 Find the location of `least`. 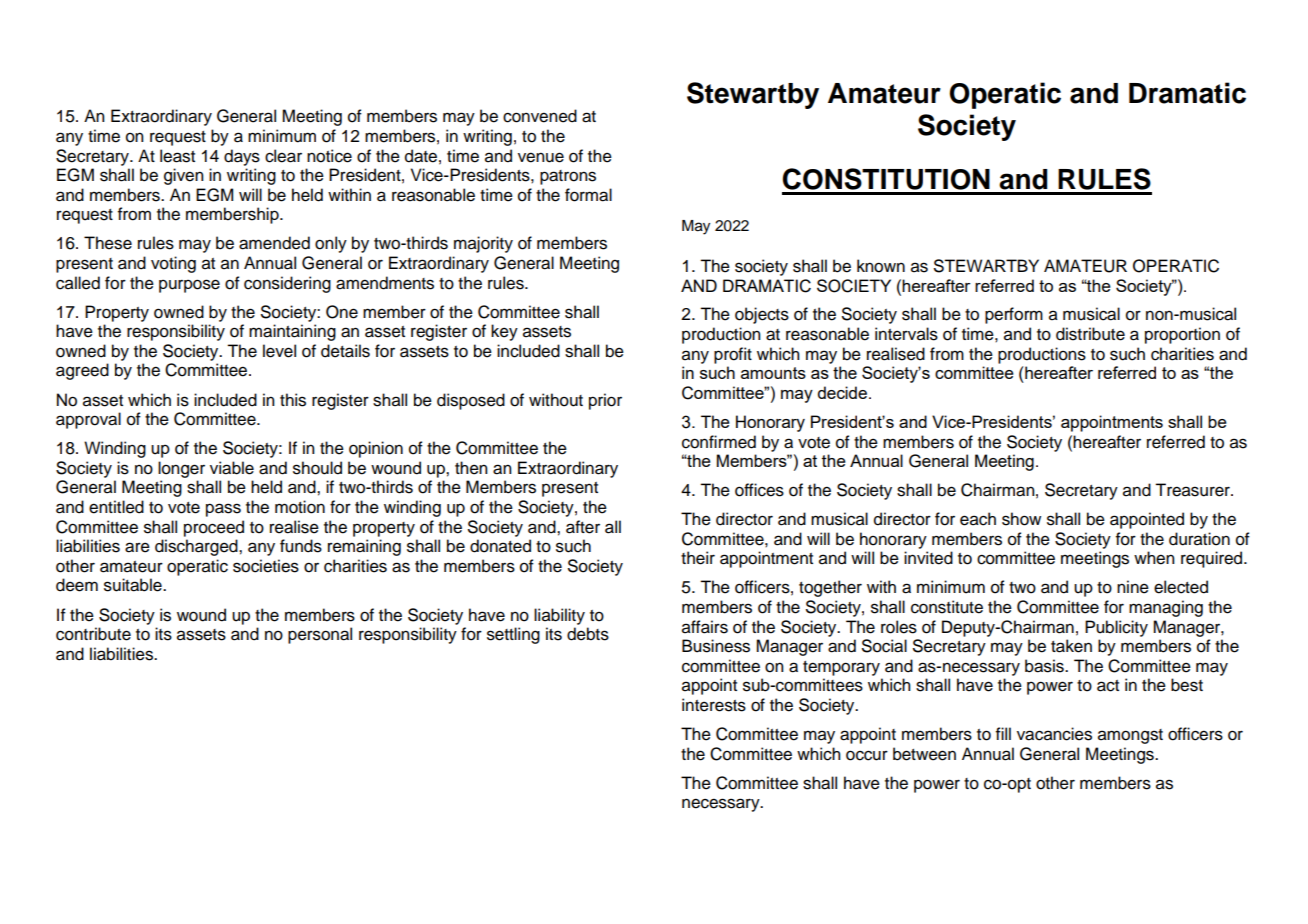

least is located at coordinates (177, 156).
